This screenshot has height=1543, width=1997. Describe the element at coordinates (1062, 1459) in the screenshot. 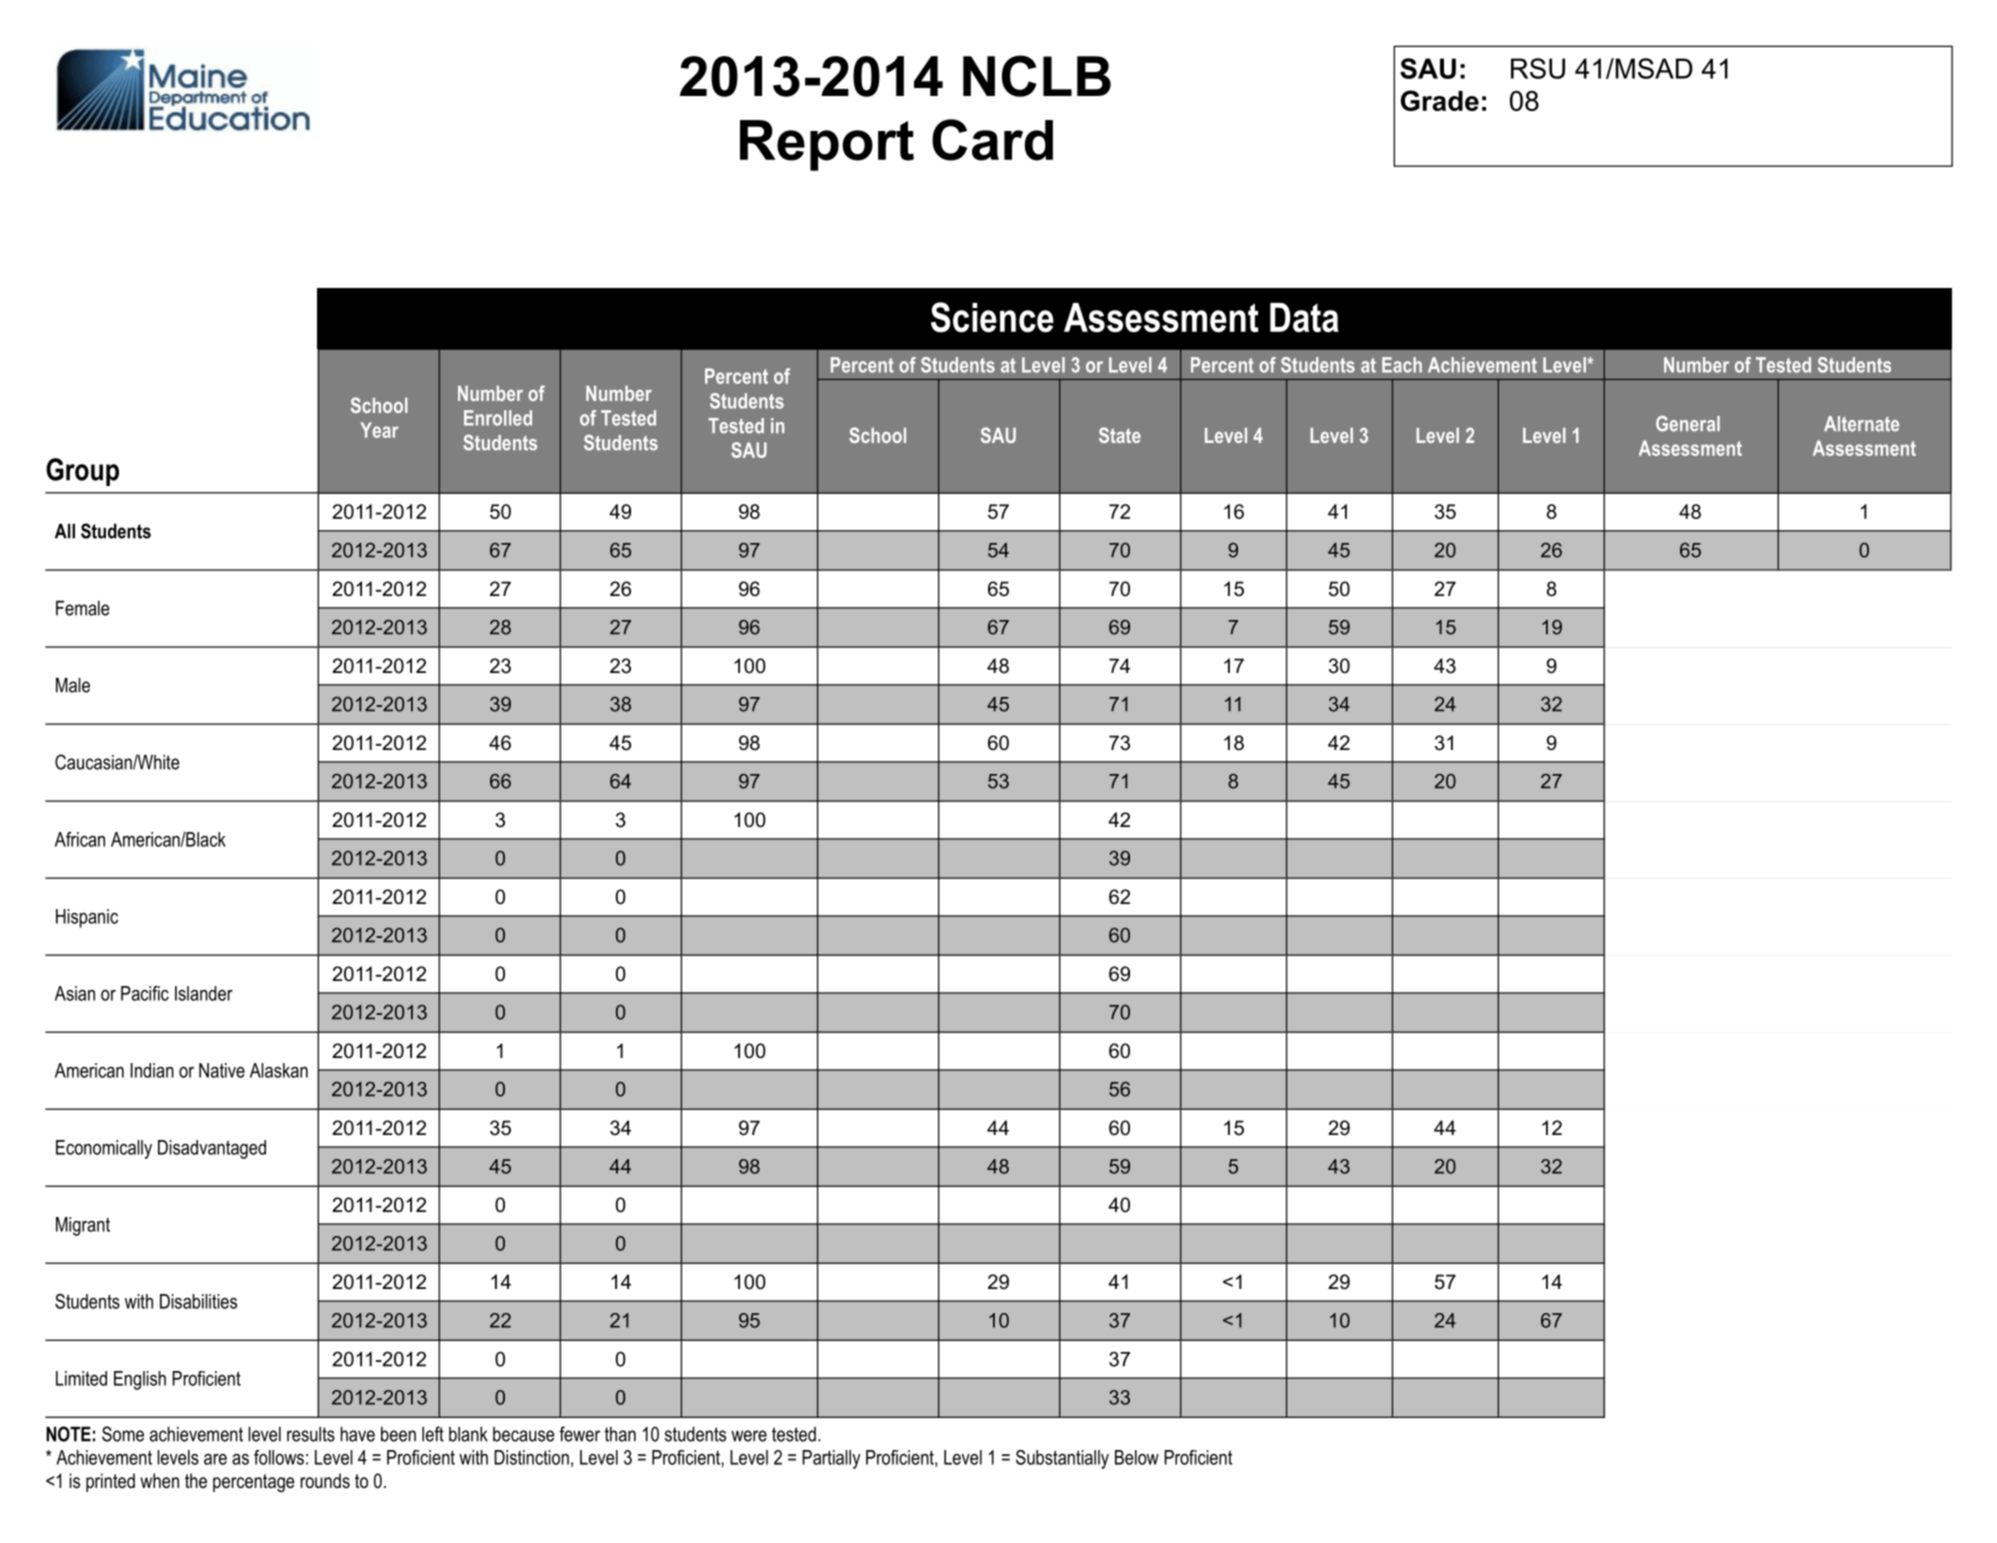

I see `Substantially` at that location.
